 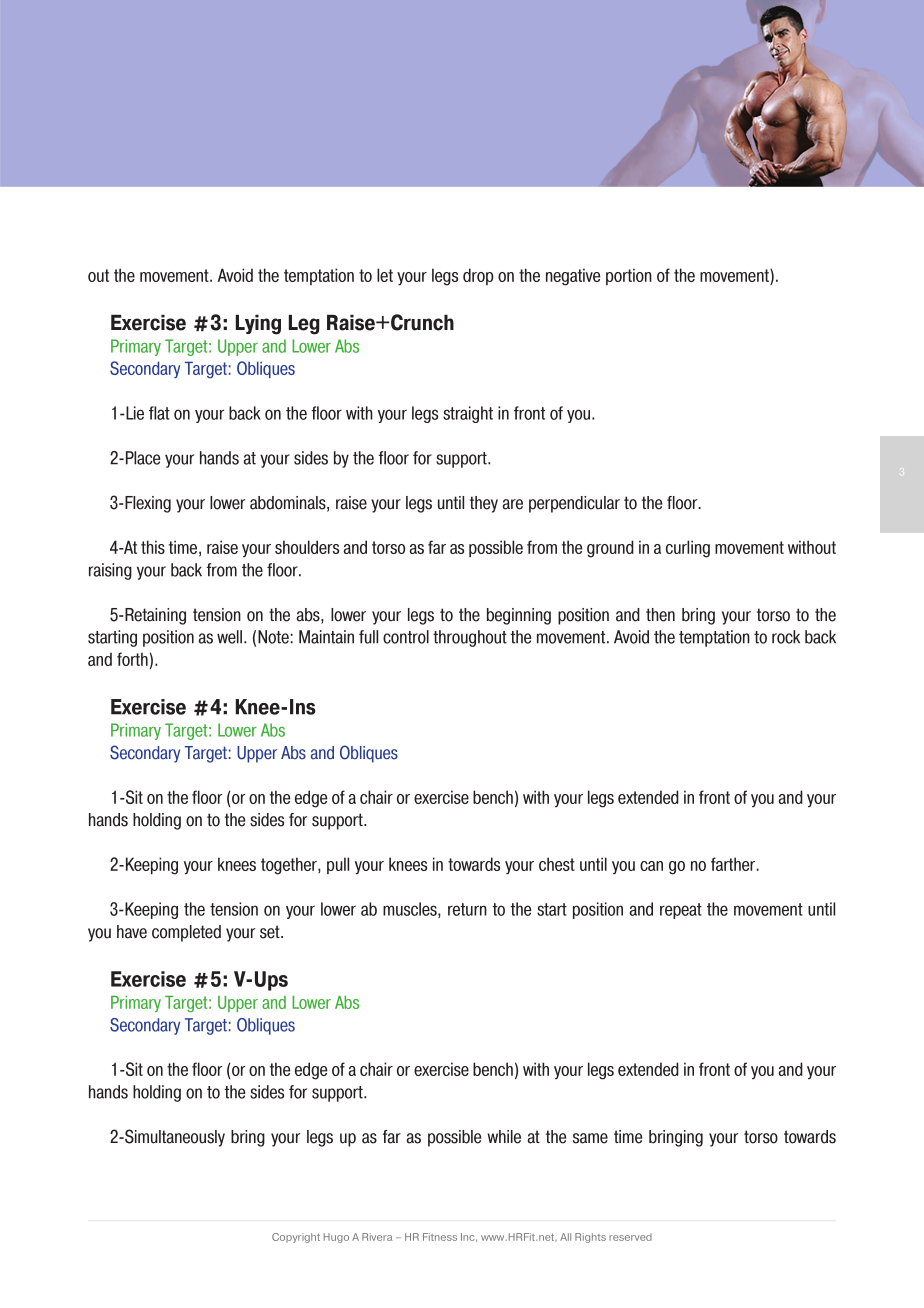 What do you see at coordinates (470, 638) in the screenshot?
I see `throughout` at bounding box center [470, 638].
